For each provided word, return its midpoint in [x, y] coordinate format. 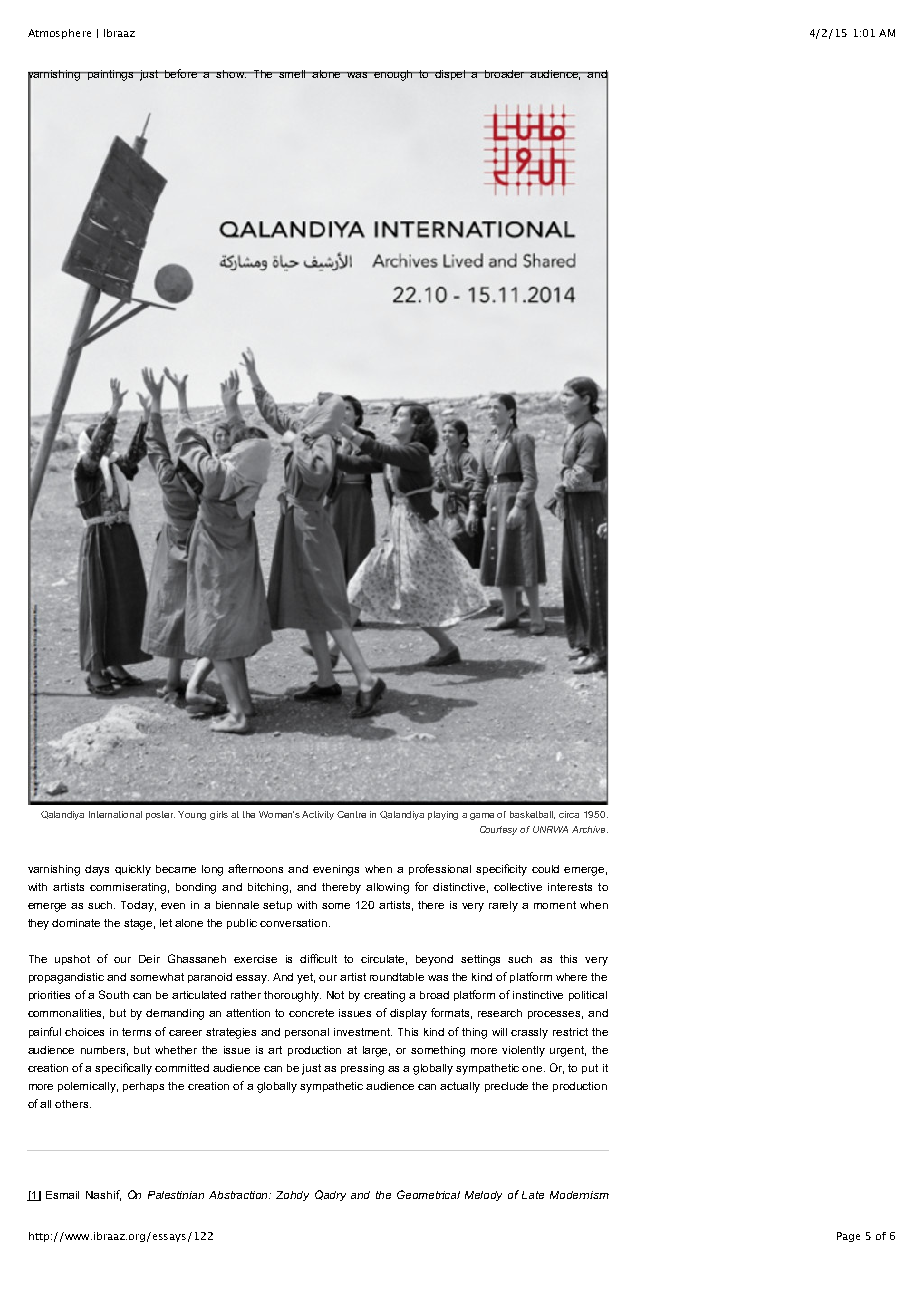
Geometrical [428, 1194]
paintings [111, 75]
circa [569, 814]
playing [443, 815]
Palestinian [176, 1195]
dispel [451, 75]
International [115, 814]
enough [394, 75]
